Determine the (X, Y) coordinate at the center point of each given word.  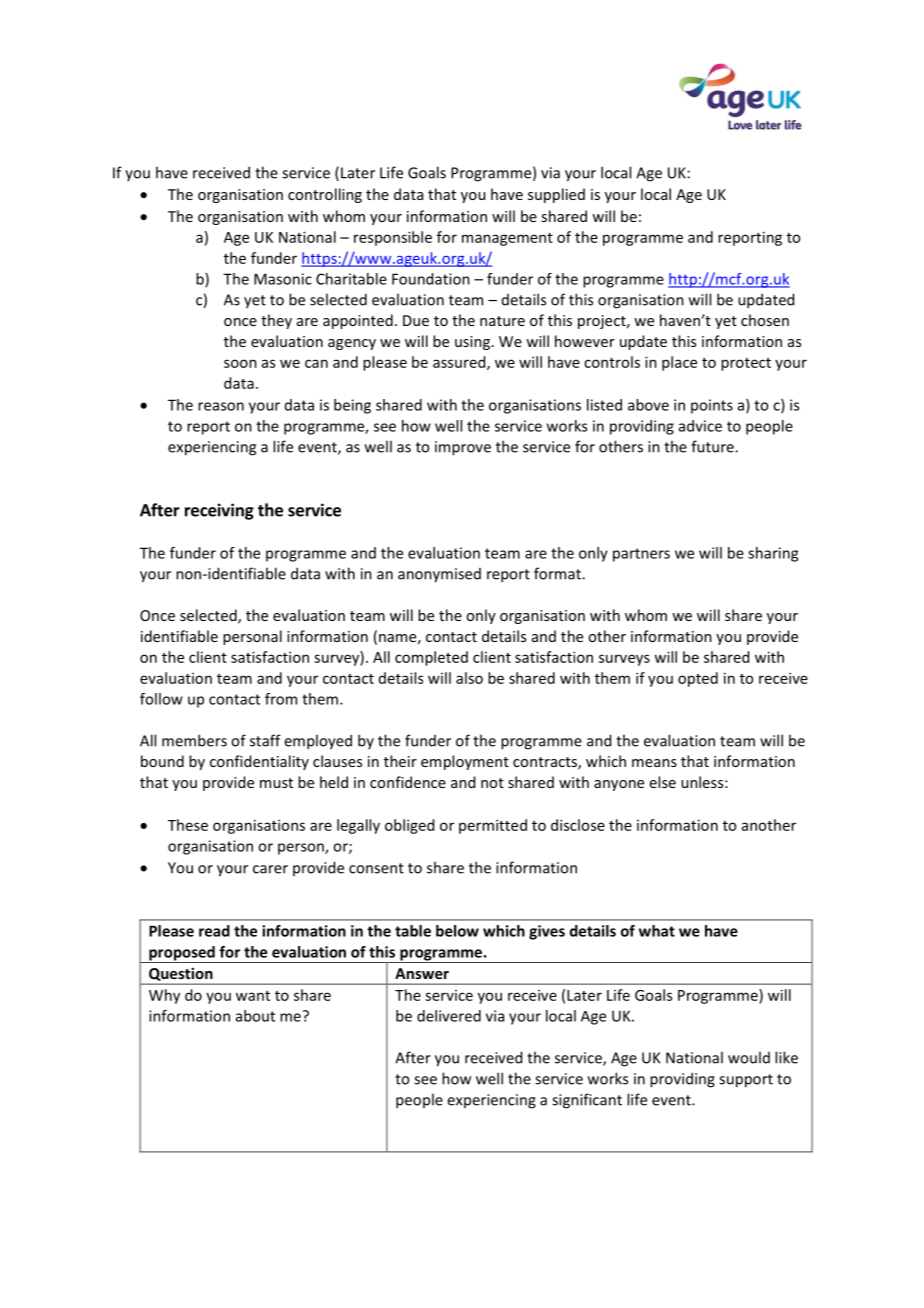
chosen (765, 320)
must (276, 783)
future (713, 446)
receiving (219, 511)
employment (465, 762)
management (507, 239)
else (663, 782)
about (255, 1016)
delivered (449, 1016)
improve (463, 448)
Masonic (283, 279)
